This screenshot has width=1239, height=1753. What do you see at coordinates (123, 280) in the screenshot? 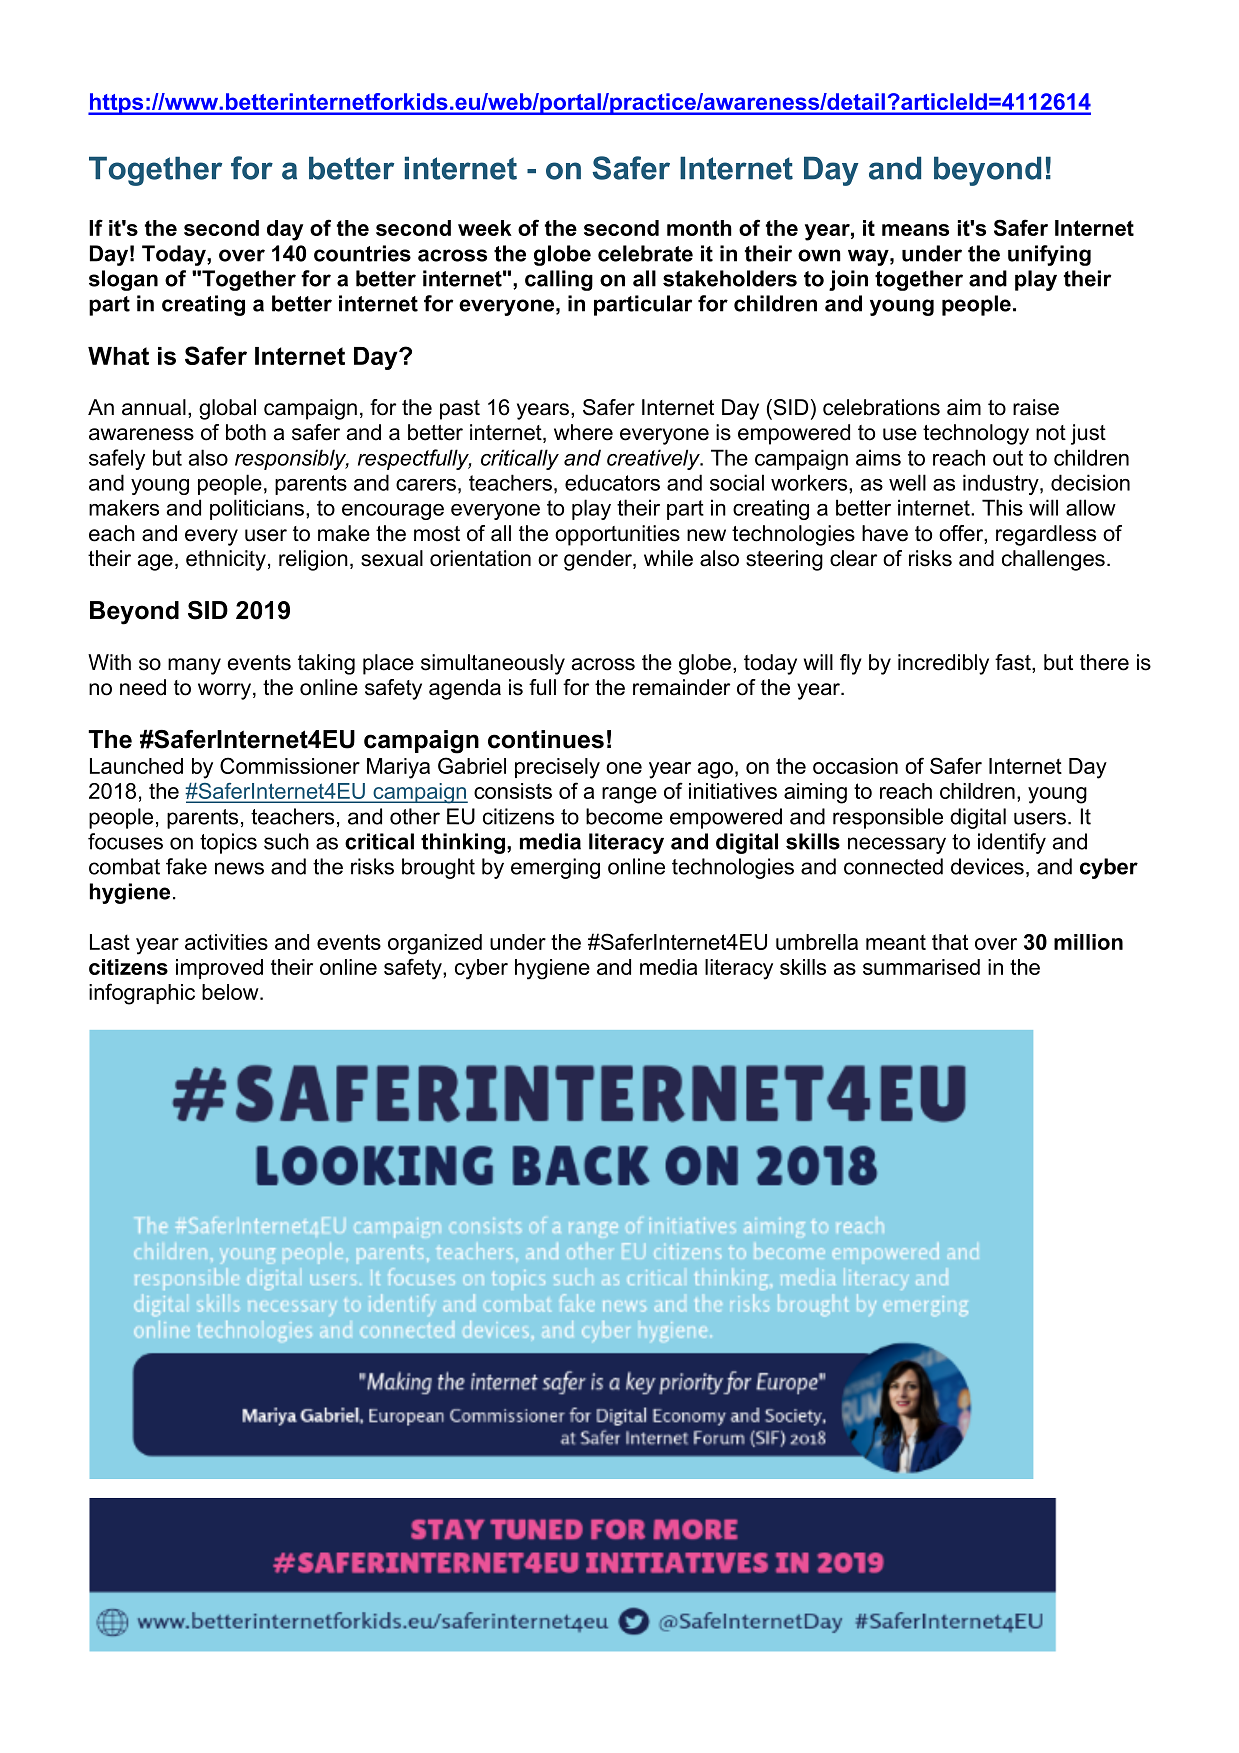
I see `slogan` at bounding box center [123, 280].
